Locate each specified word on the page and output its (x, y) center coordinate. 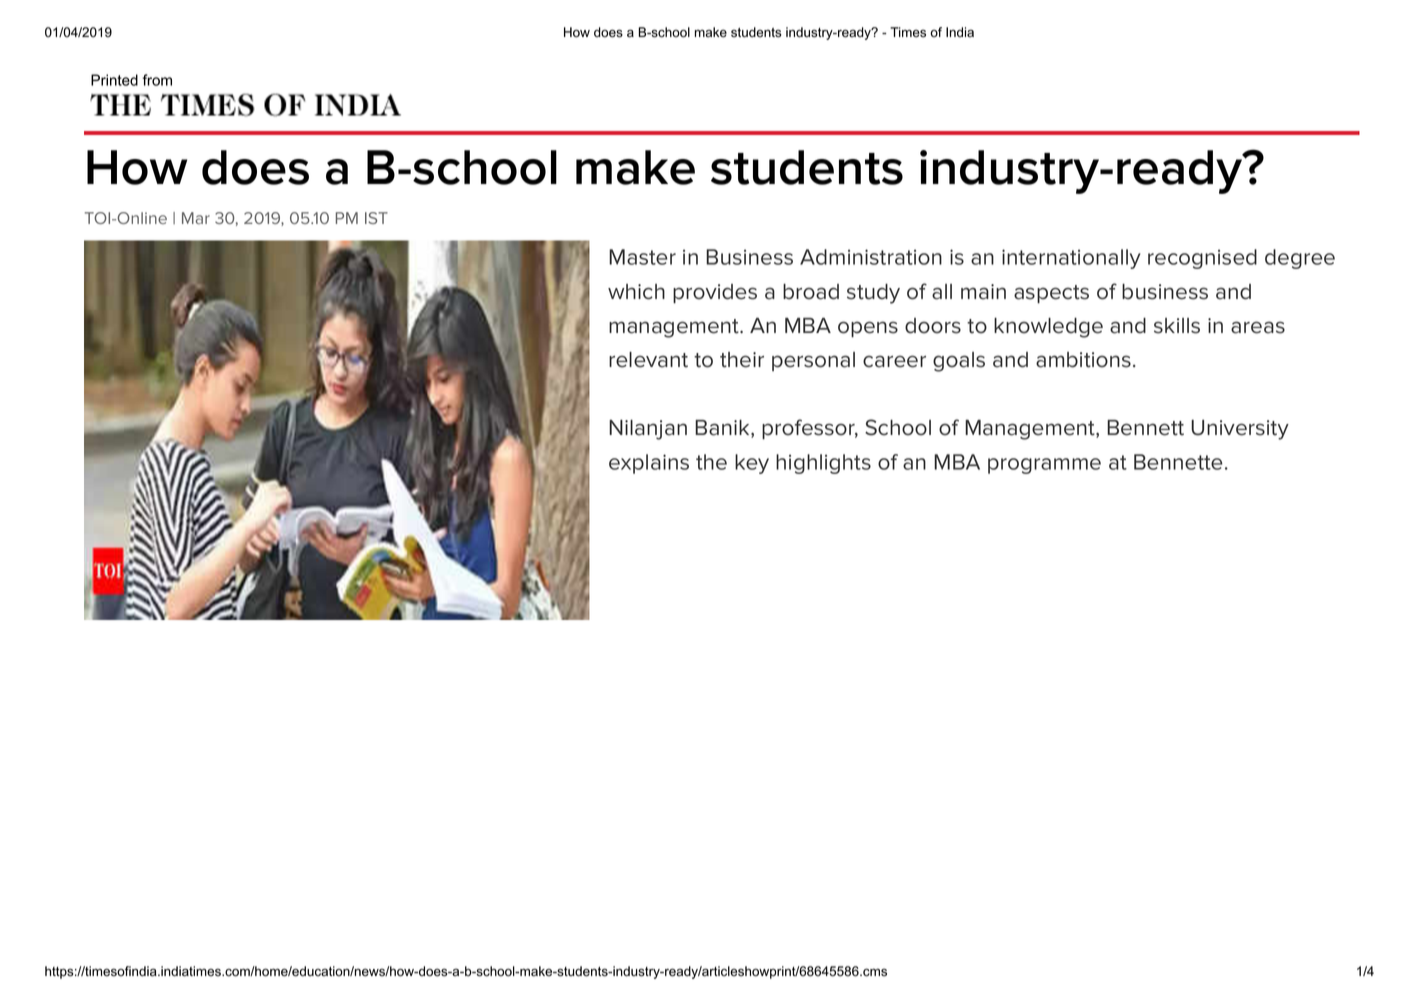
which (636, 292)
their (742, 360)
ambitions (1083, 360)
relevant (648, 360)
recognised (1202, 259)
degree (1300, 259)
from (157, 80)
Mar (196, 218)
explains (649, 464)
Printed (114, 80)
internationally (1071, 259)
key (752, 464)
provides (715, 294)
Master (642, 257)
